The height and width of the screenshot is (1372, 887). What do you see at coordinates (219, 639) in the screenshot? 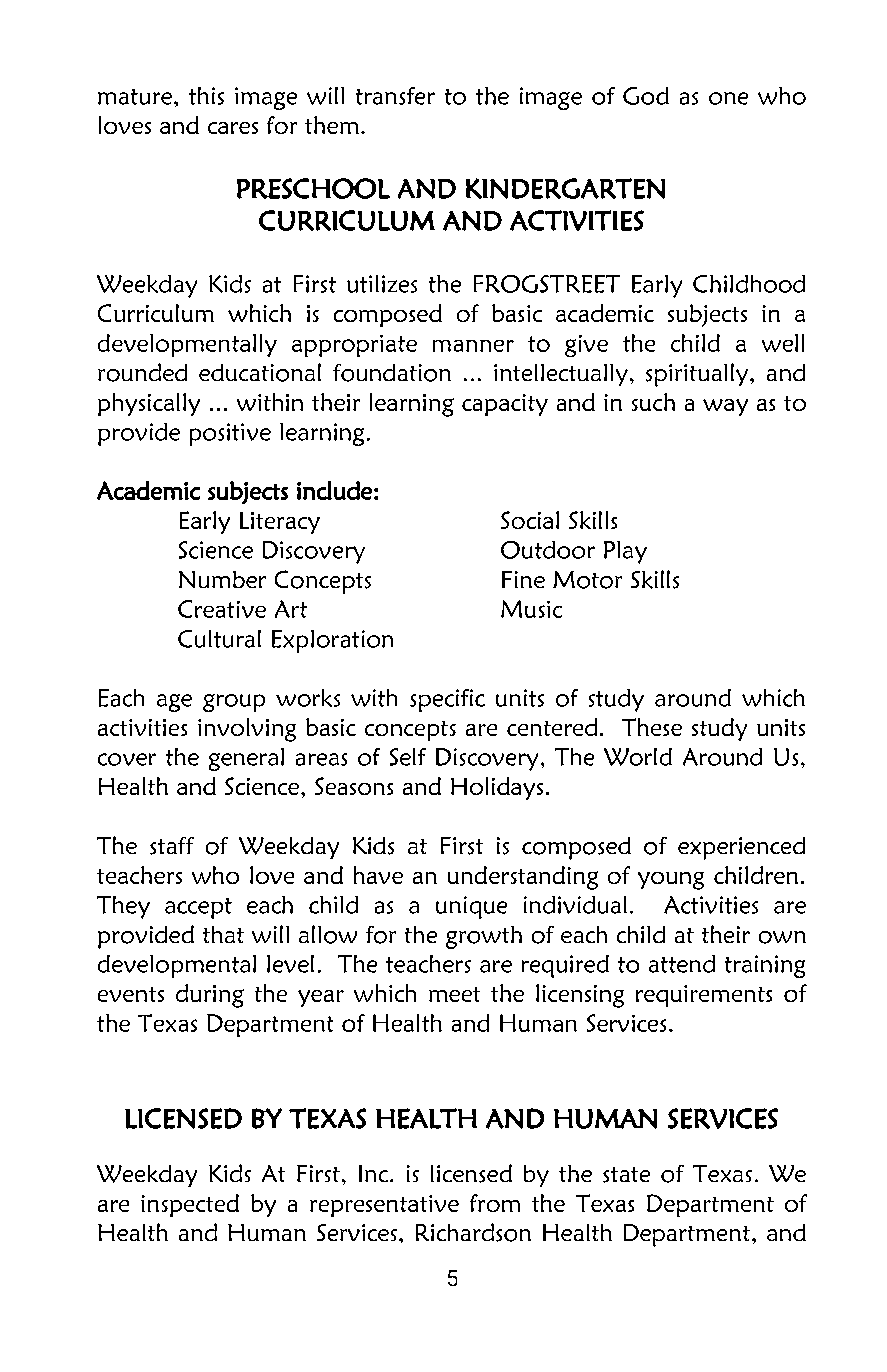
I see `Cultural` at bounding box center [219, 639].
